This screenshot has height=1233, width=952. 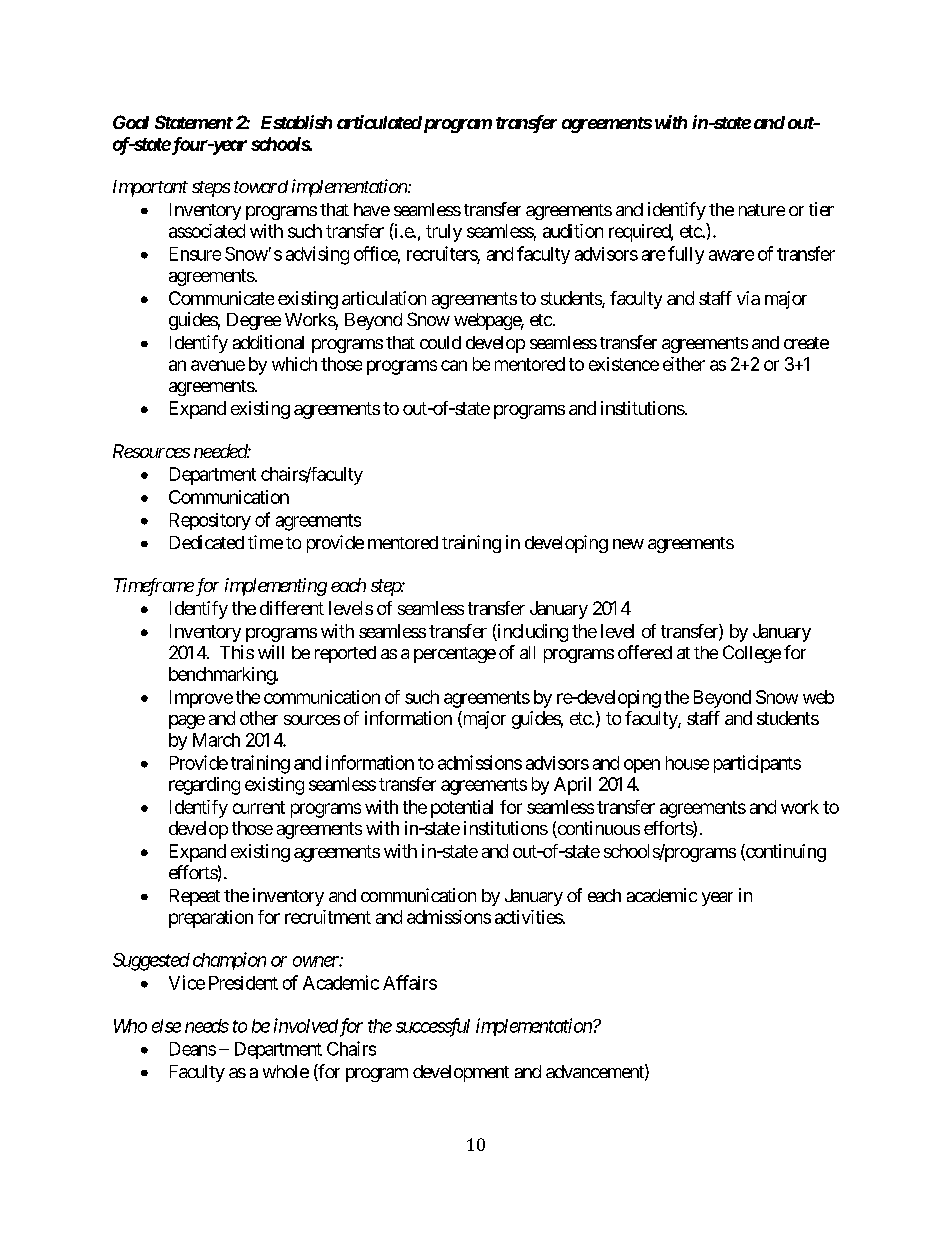 I want to click on nature, so click(x=762, y=210).
